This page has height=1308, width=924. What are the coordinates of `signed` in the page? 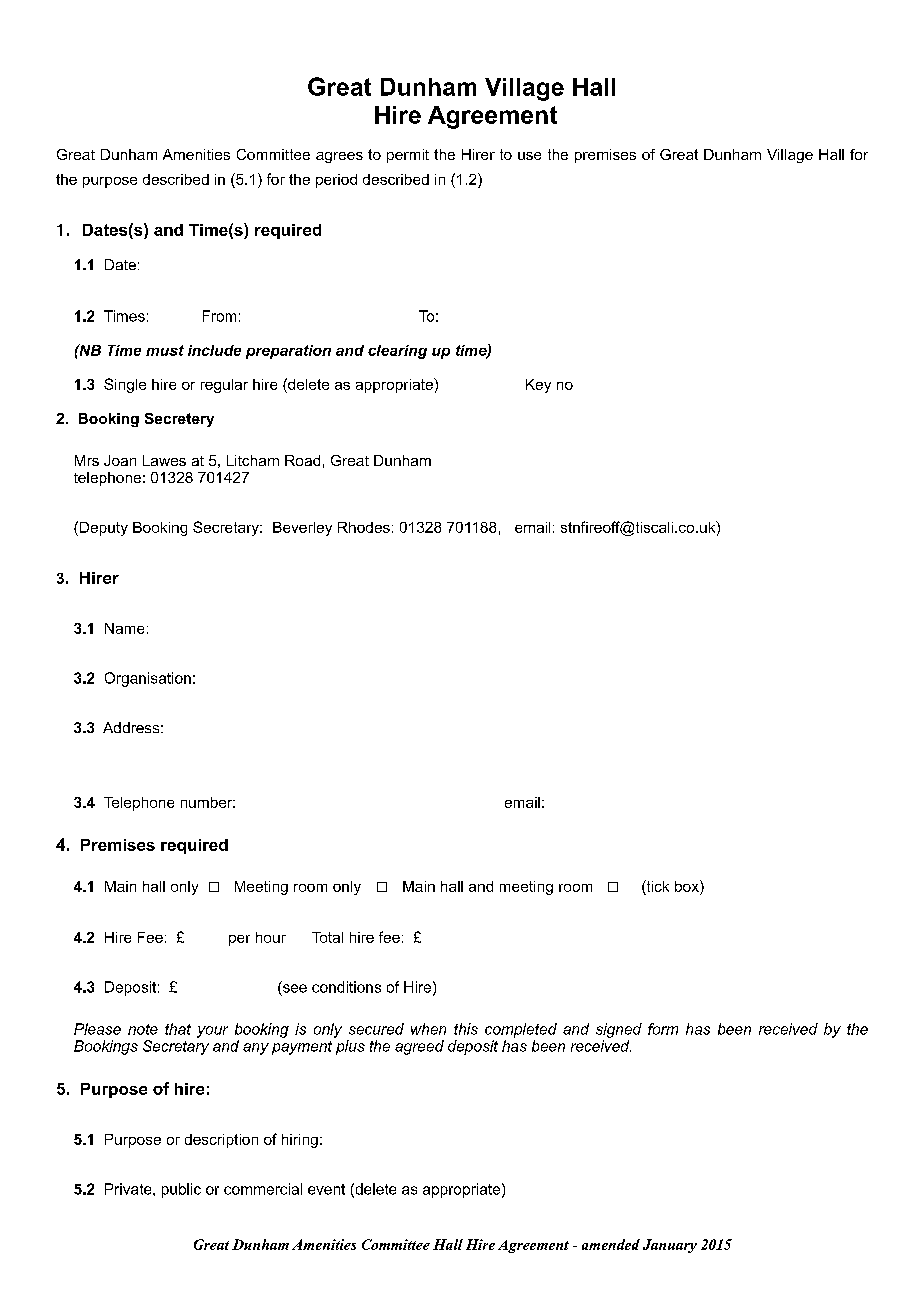 It's located at (619, 1030).
